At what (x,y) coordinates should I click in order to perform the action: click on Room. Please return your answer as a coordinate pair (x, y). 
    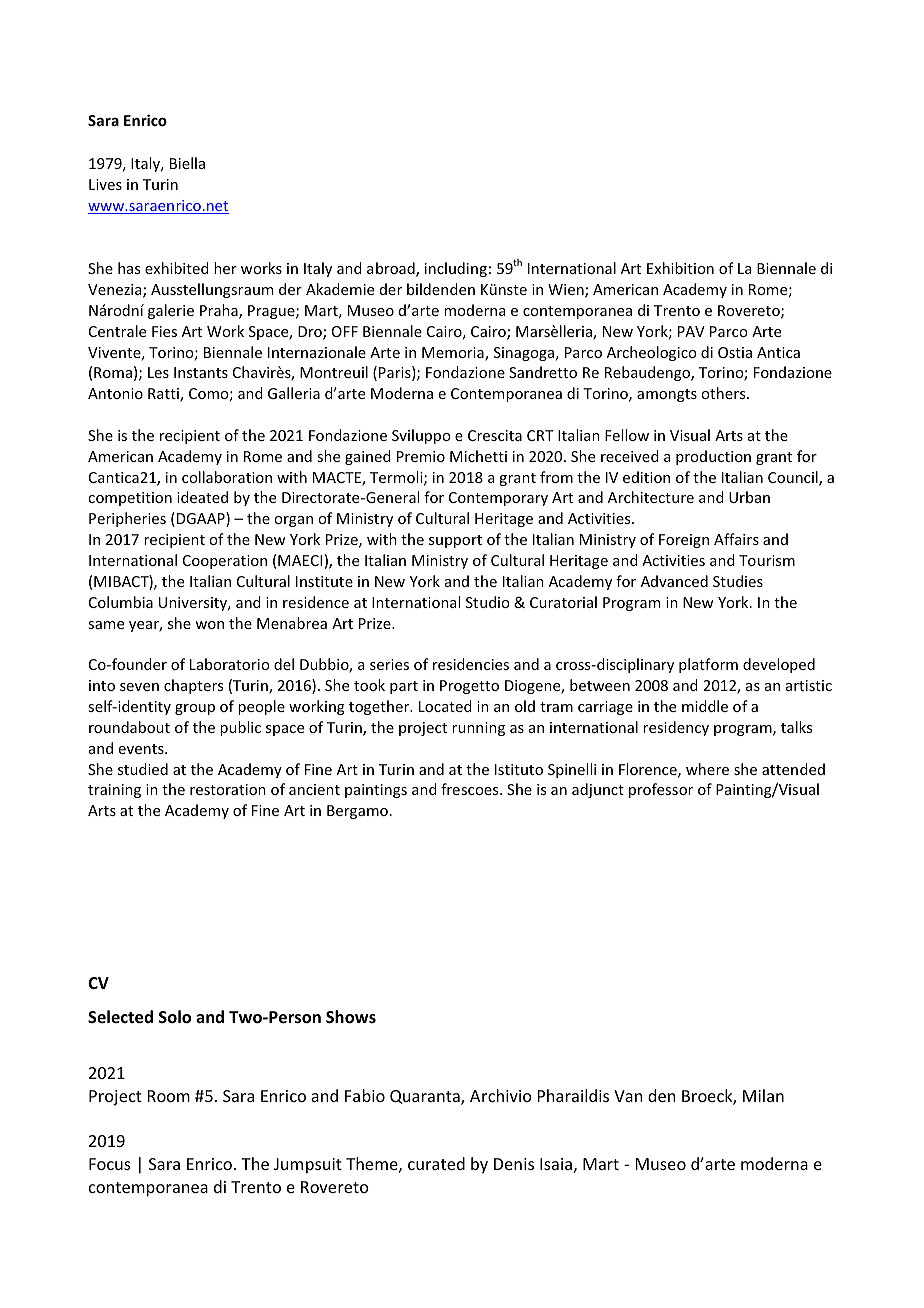
    Looking at the image, I should click on (169, 1096).
